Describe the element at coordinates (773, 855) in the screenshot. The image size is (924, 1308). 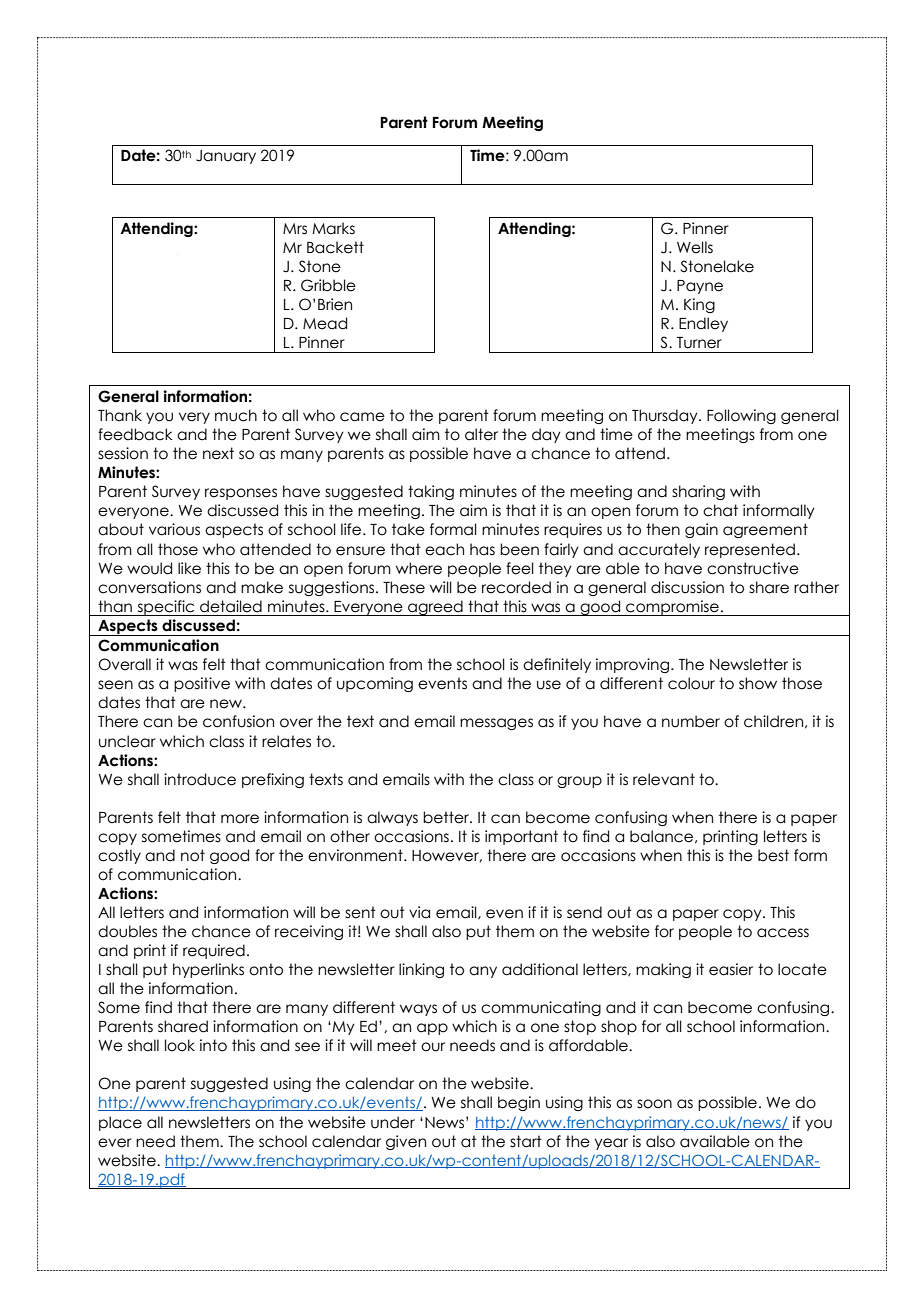
I see `best` at that location.
